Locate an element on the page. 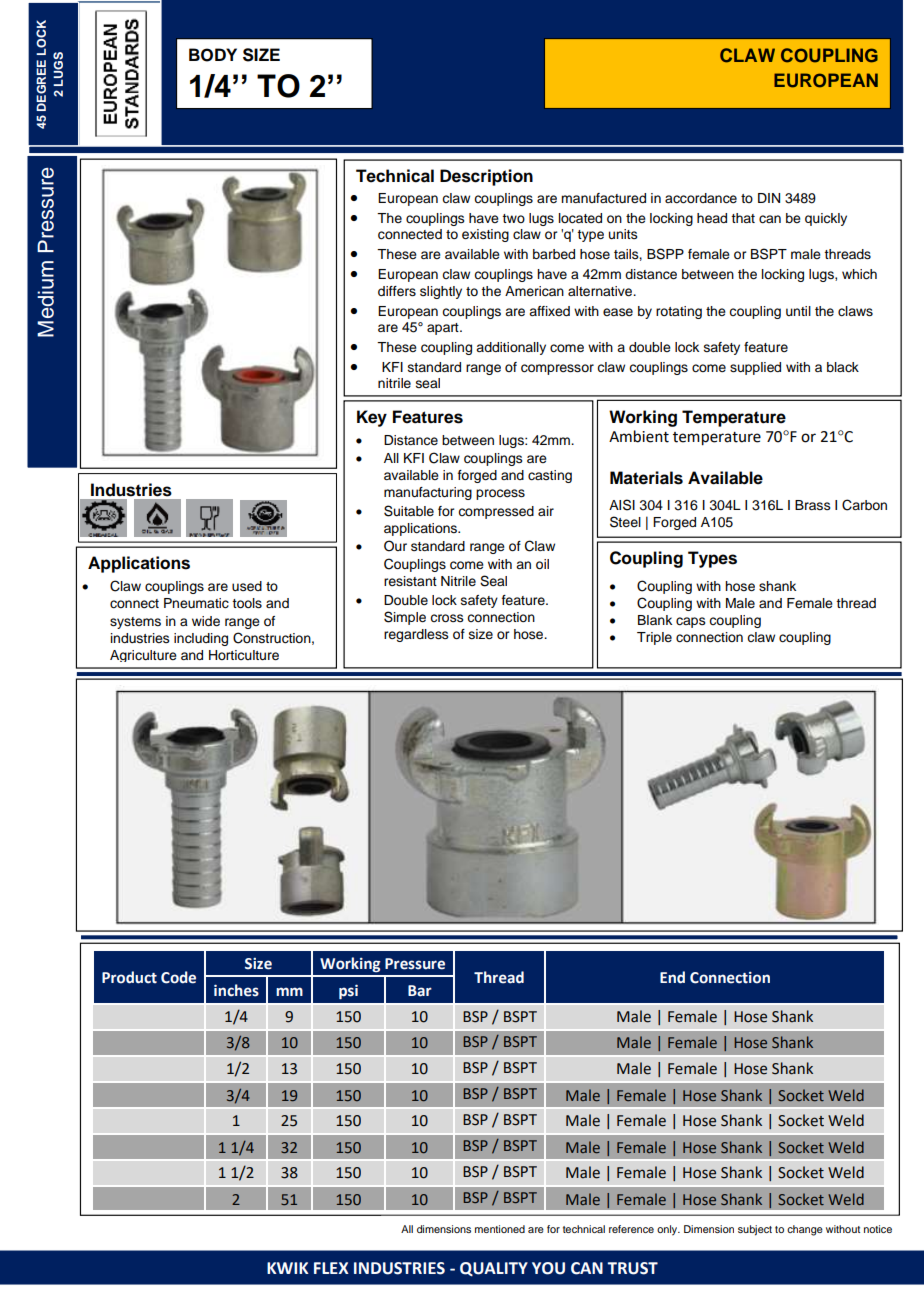  change is located at coordinates (805, 1230).
